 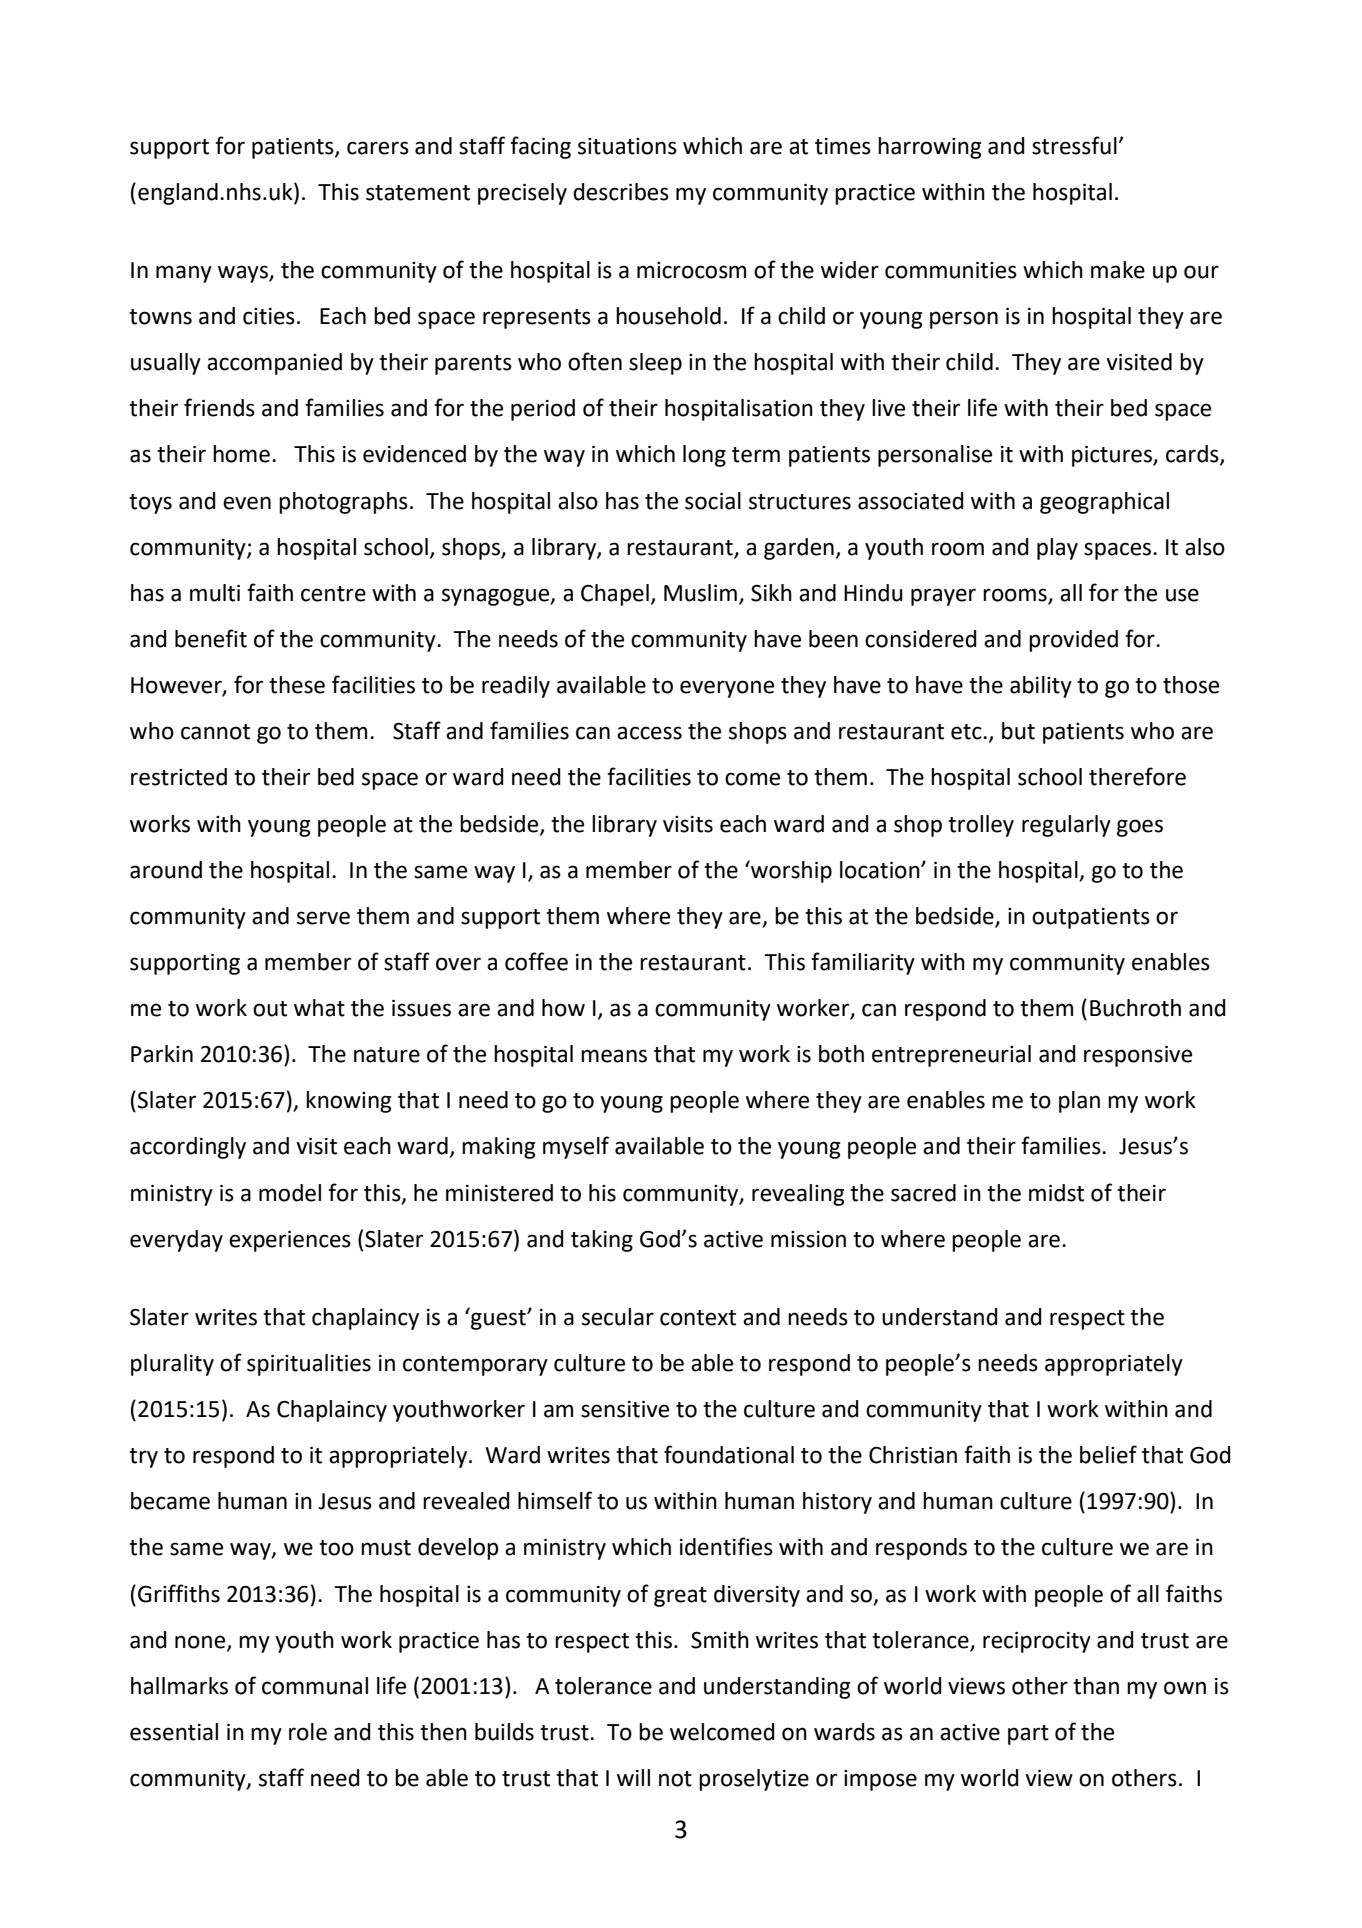 I want to click on plurality, so click(x=172, y=1365).
